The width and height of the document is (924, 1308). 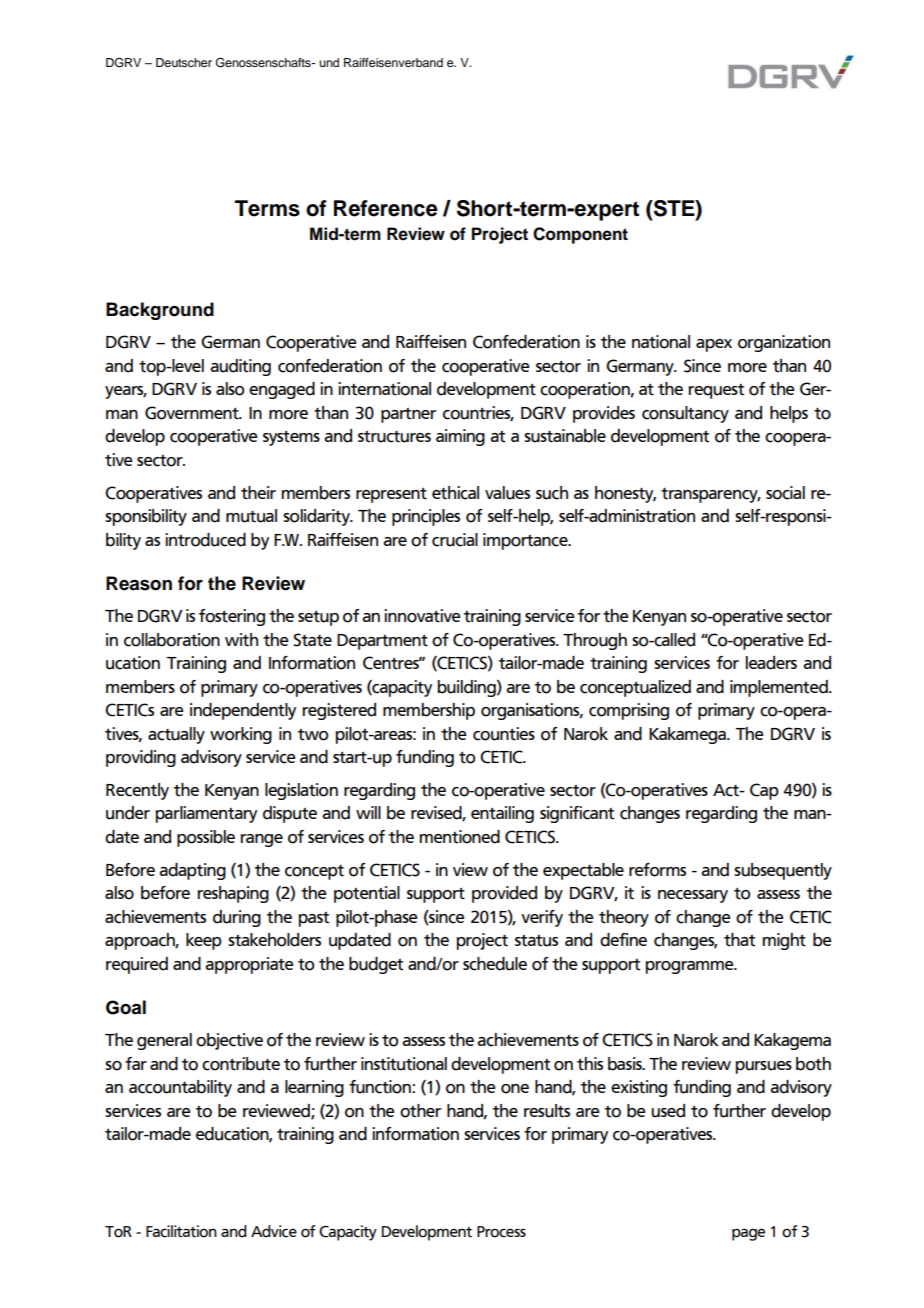 I want to click on their, so click(x=258, y=493).
